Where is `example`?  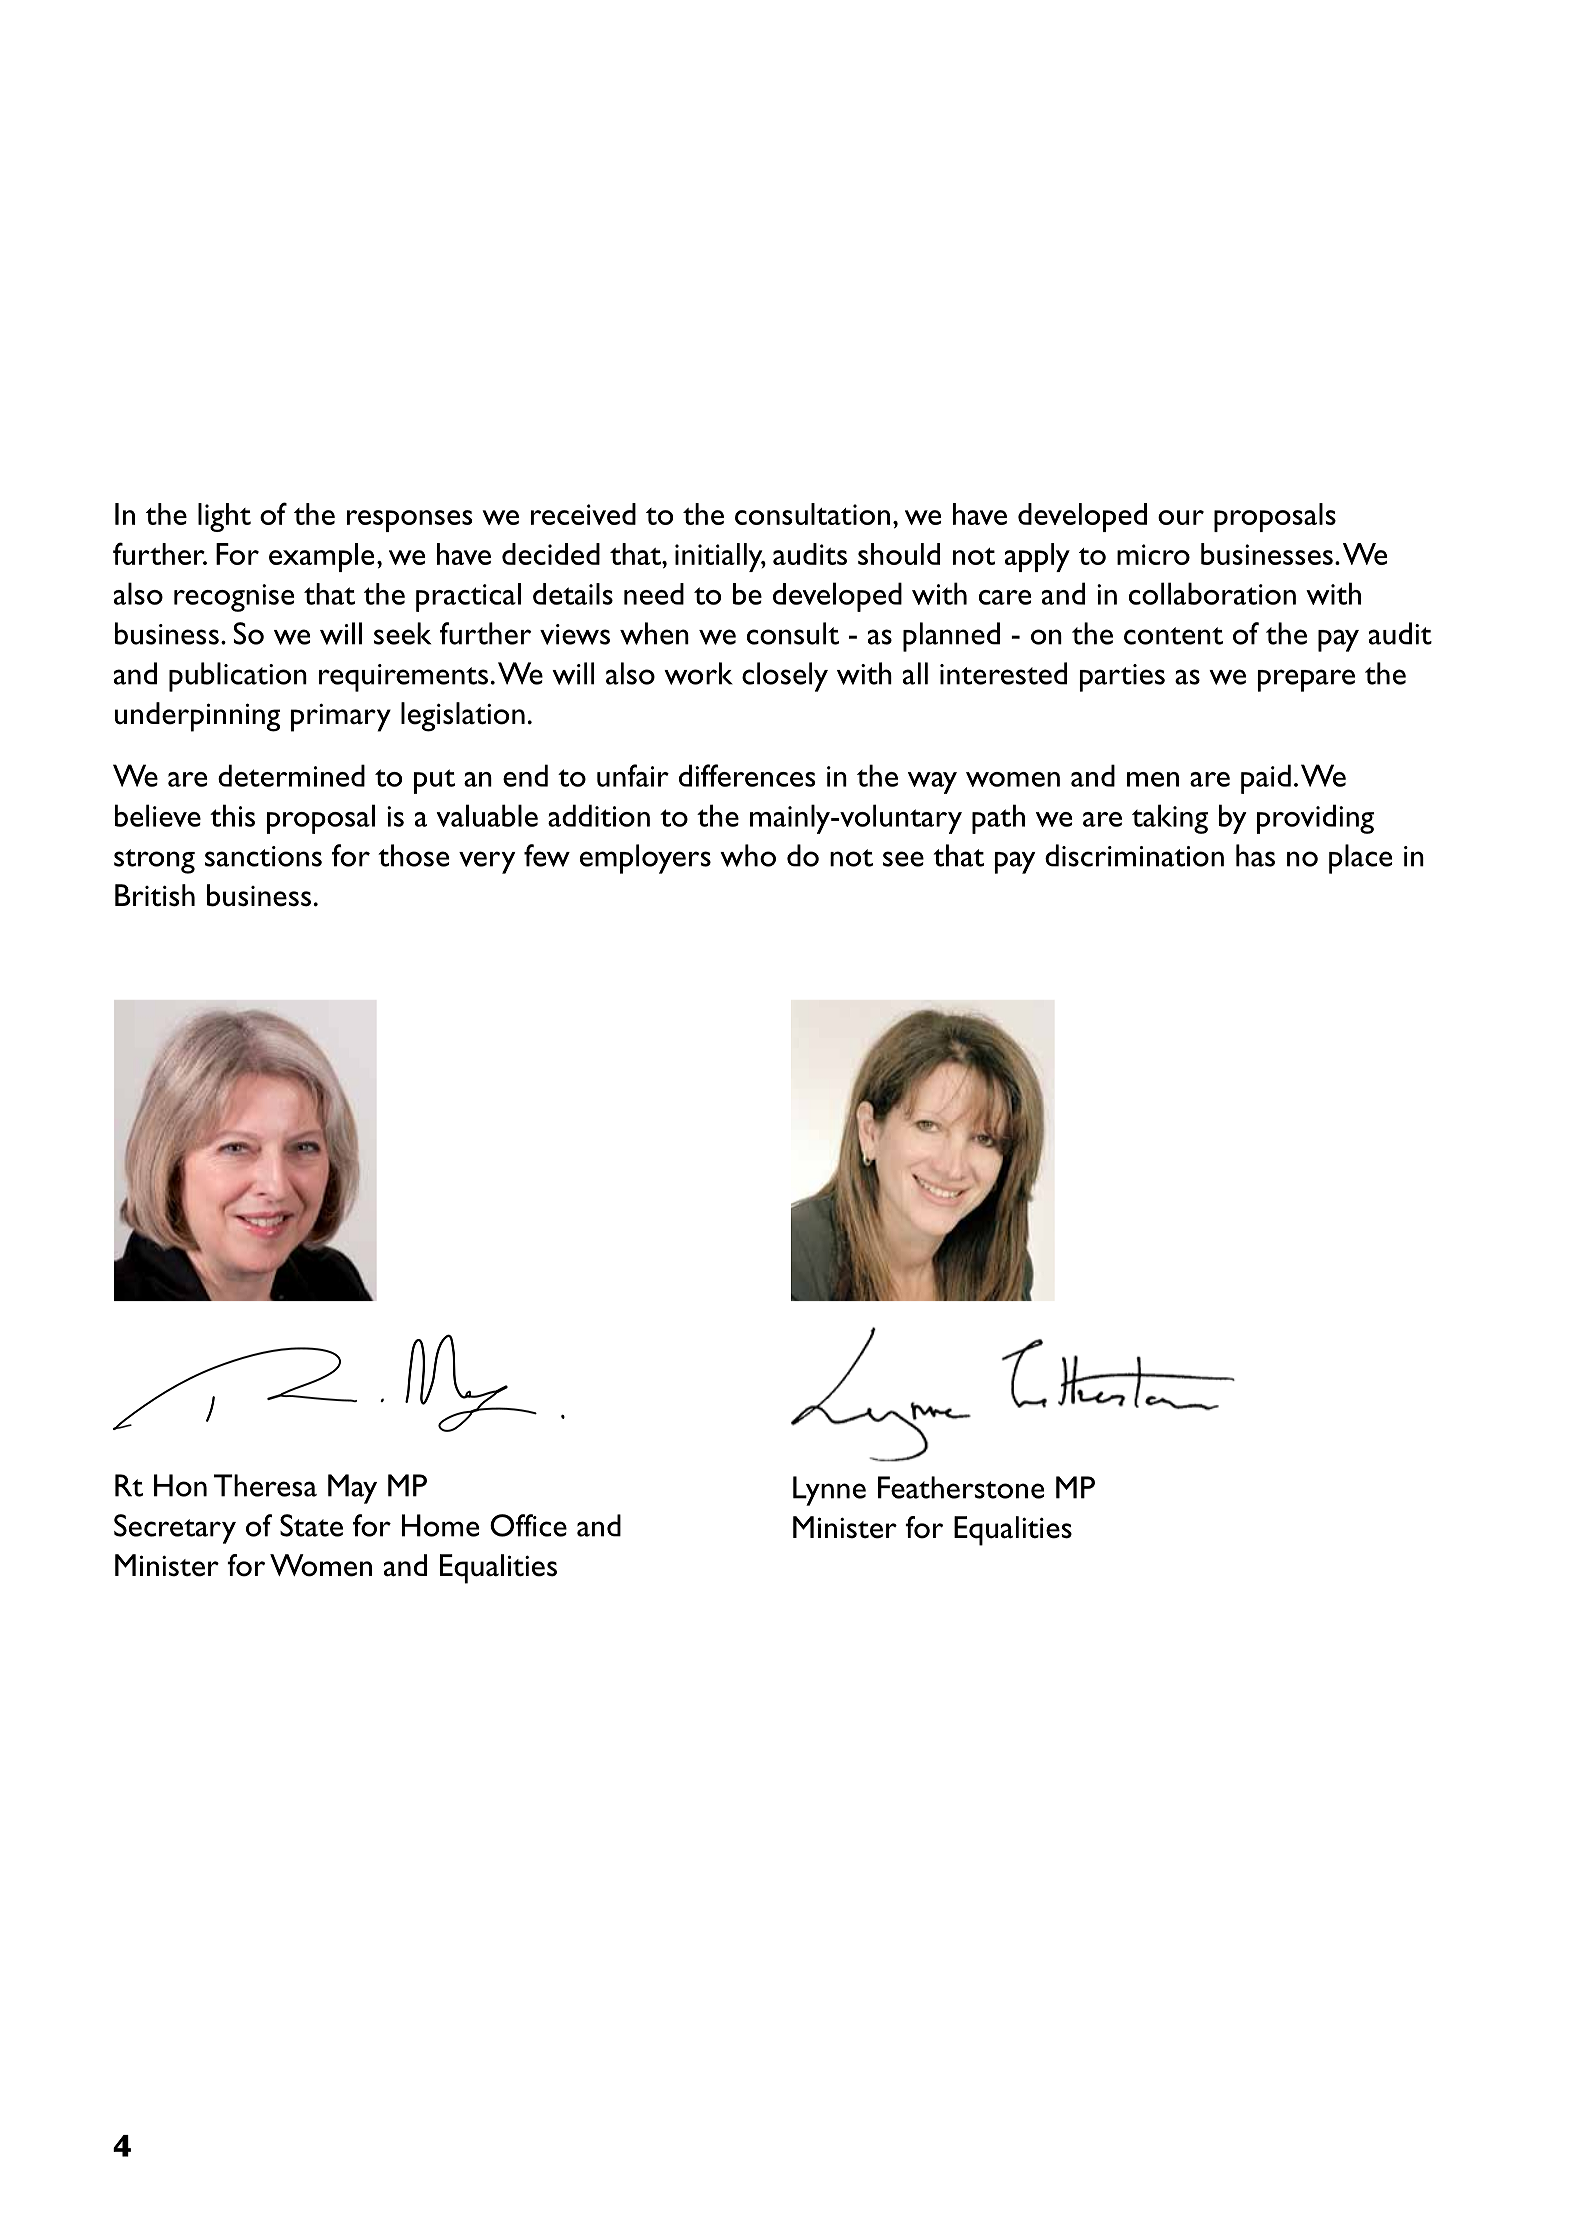
example is located at coordinates (321, 557).
